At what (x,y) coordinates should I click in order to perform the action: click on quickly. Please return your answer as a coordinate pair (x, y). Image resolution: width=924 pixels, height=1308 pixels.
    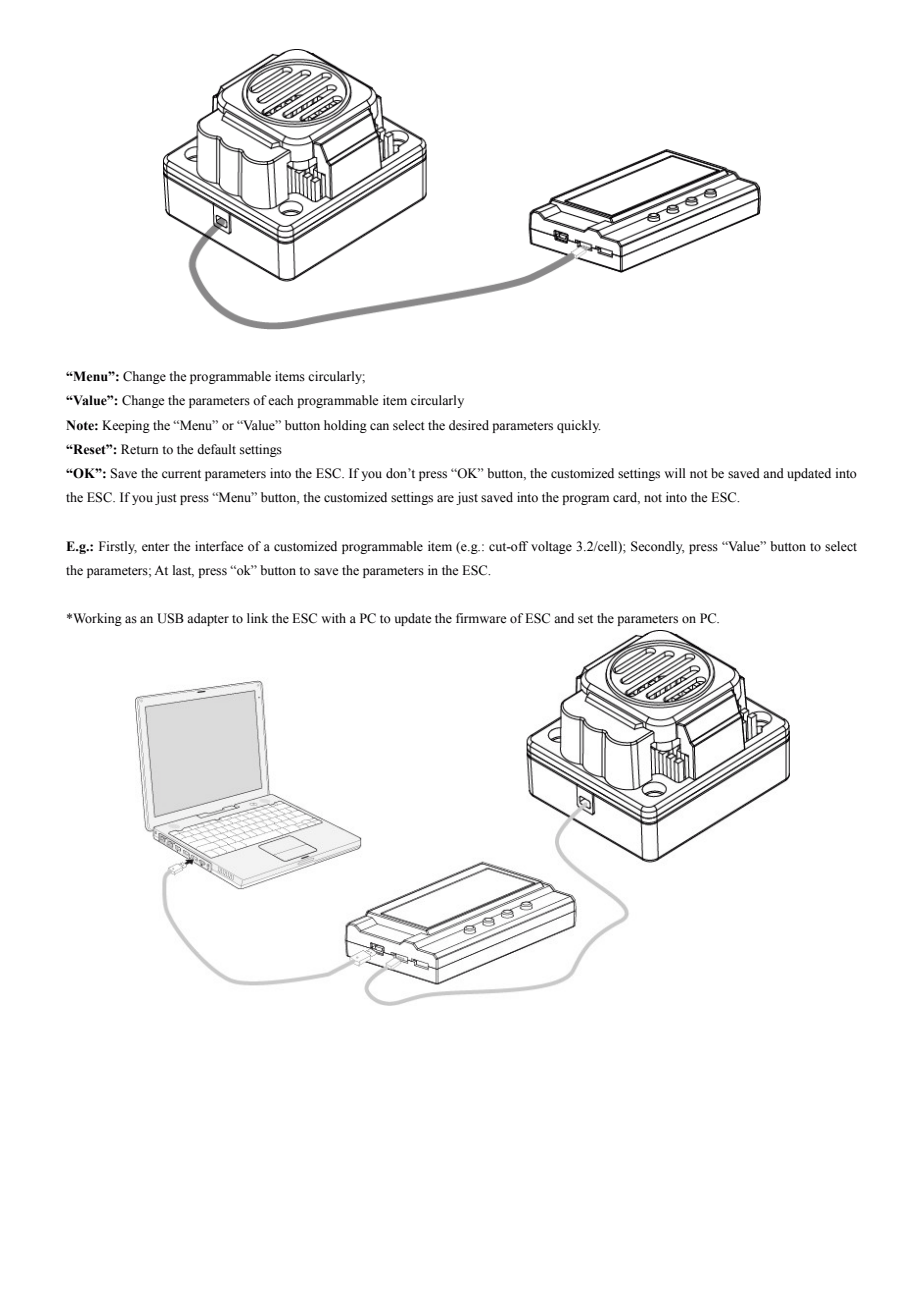
    Looking at the image, I should click on (578, 426).
